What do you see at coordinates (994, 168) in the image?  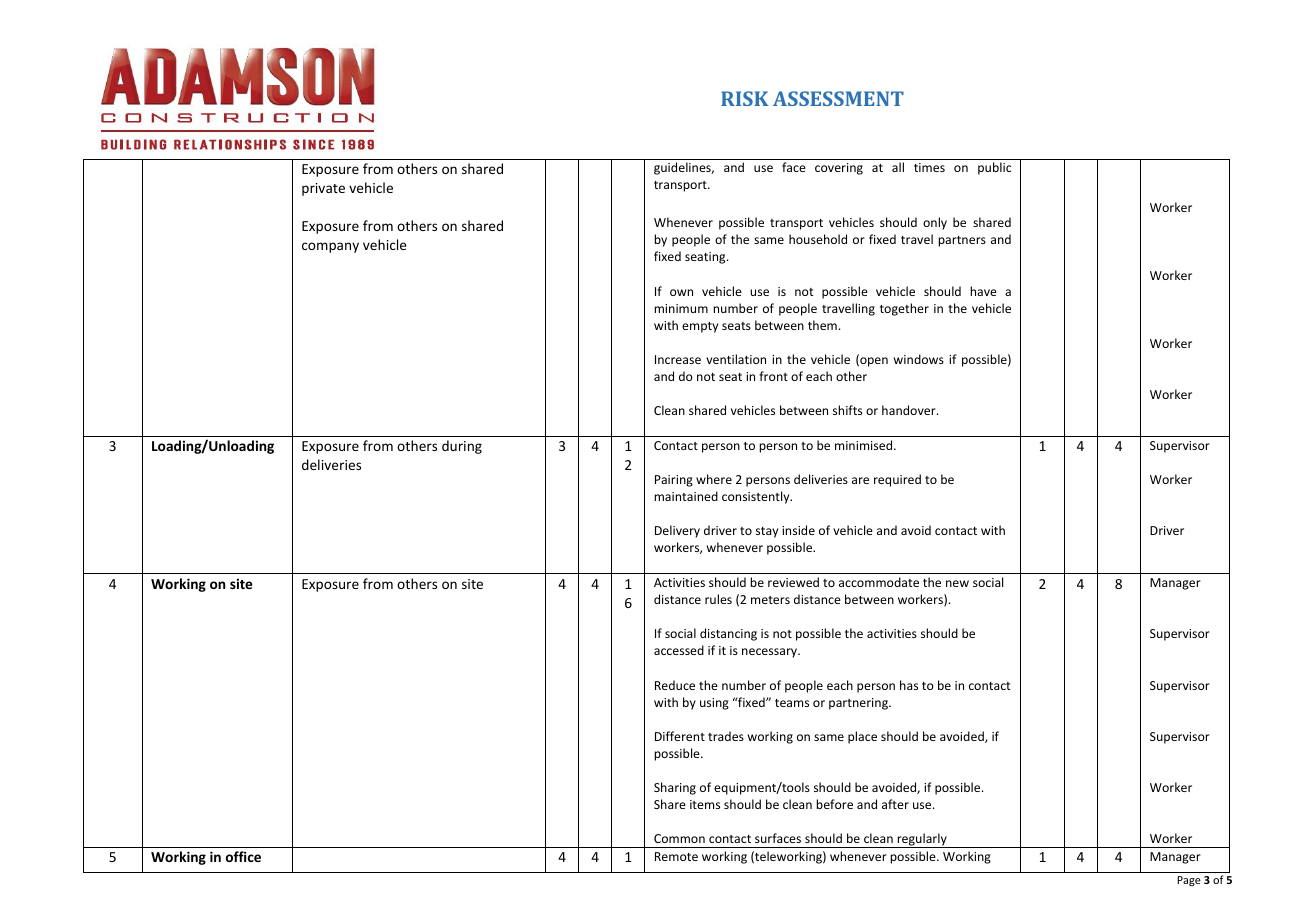 I see `public` at bounding box center [994, 168].
